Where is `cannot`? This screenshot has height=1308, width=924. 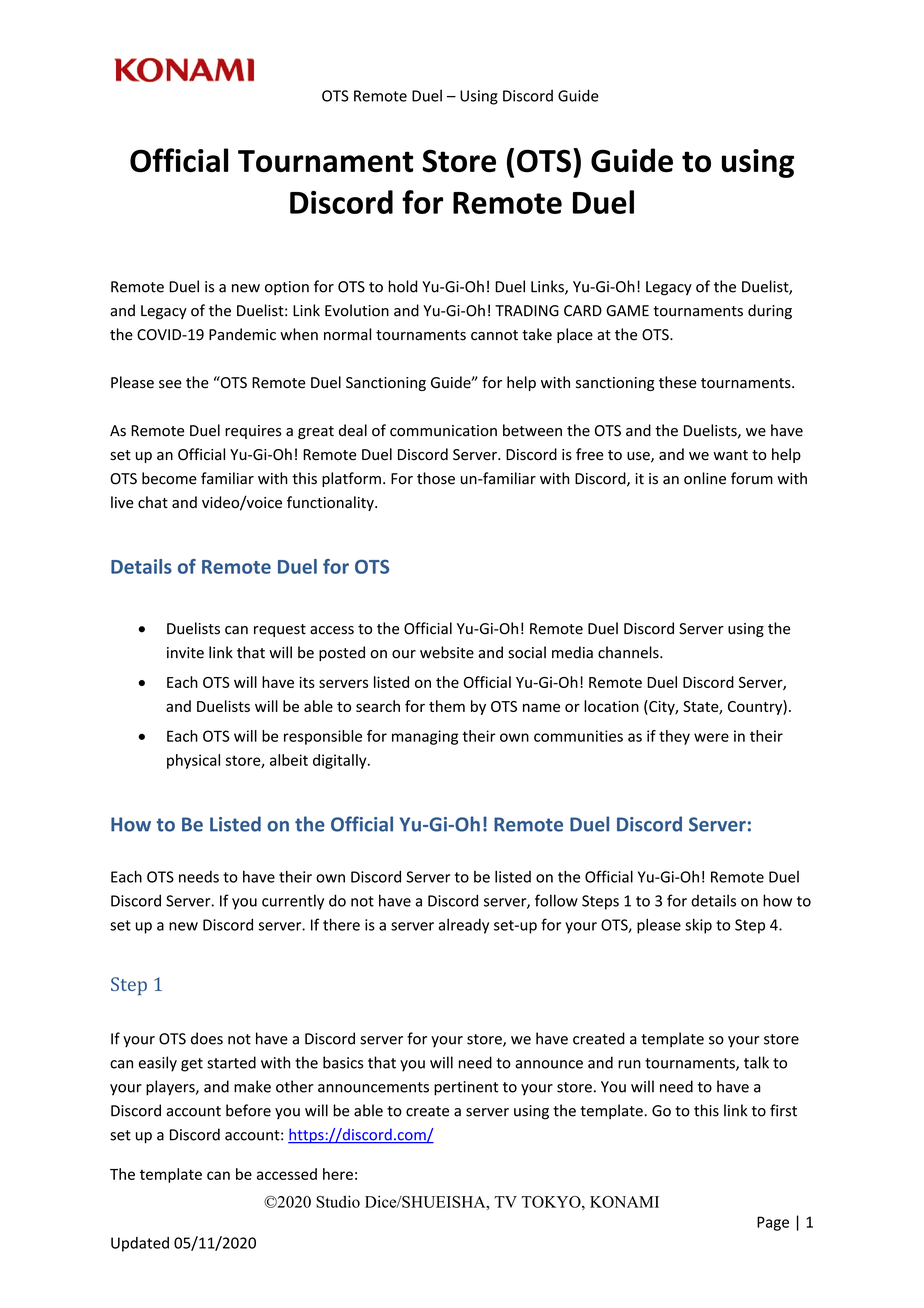
cannot is located at coordinates (494, 335).
